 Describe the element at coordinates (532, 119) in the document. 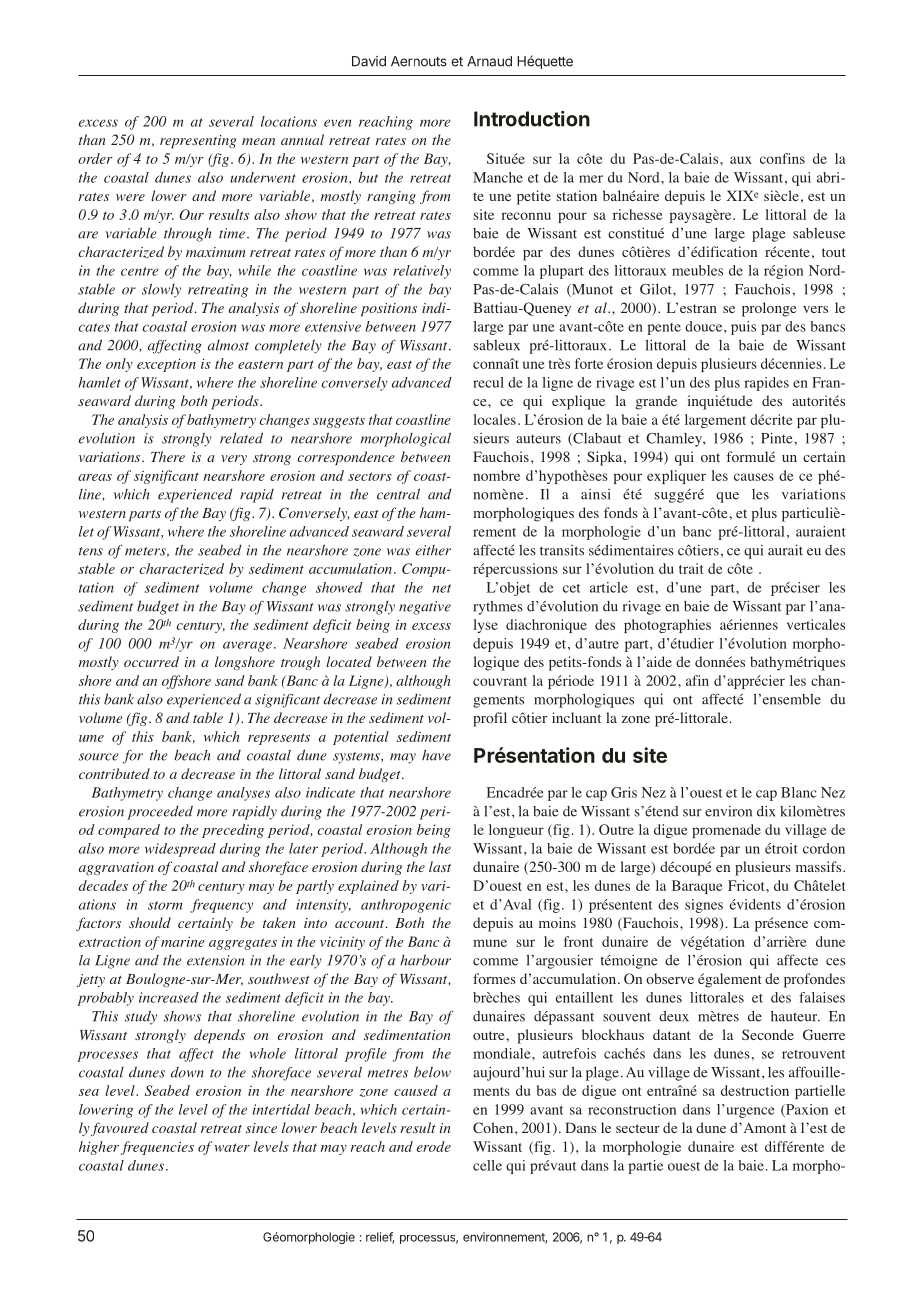

I see `Introduction` at that location.
